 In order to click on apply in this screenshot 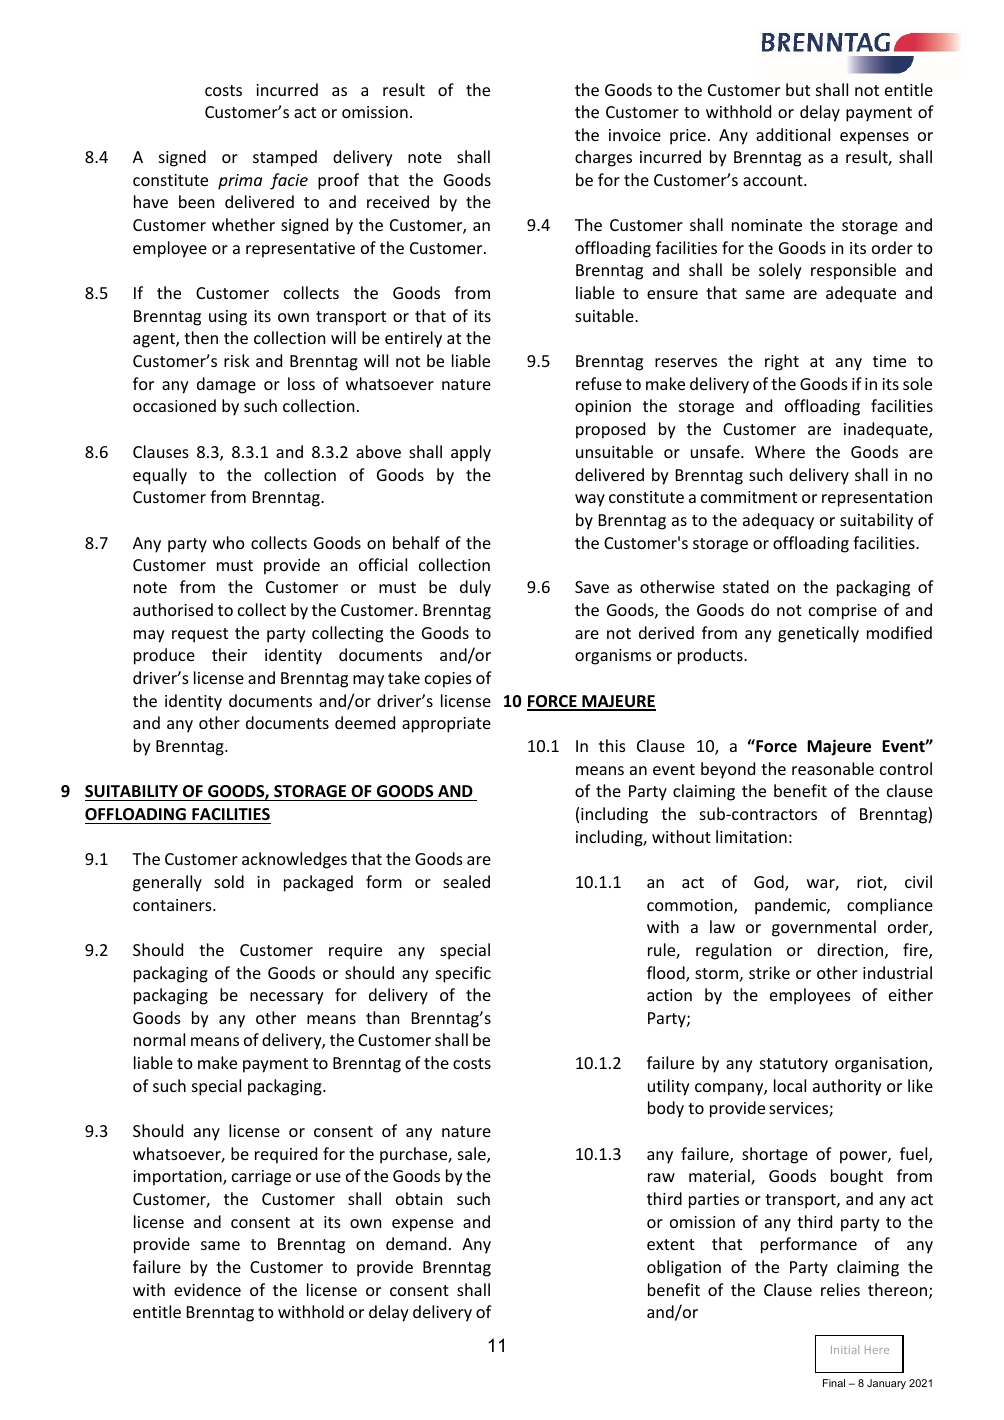, I will do `click(471, 453)`.
